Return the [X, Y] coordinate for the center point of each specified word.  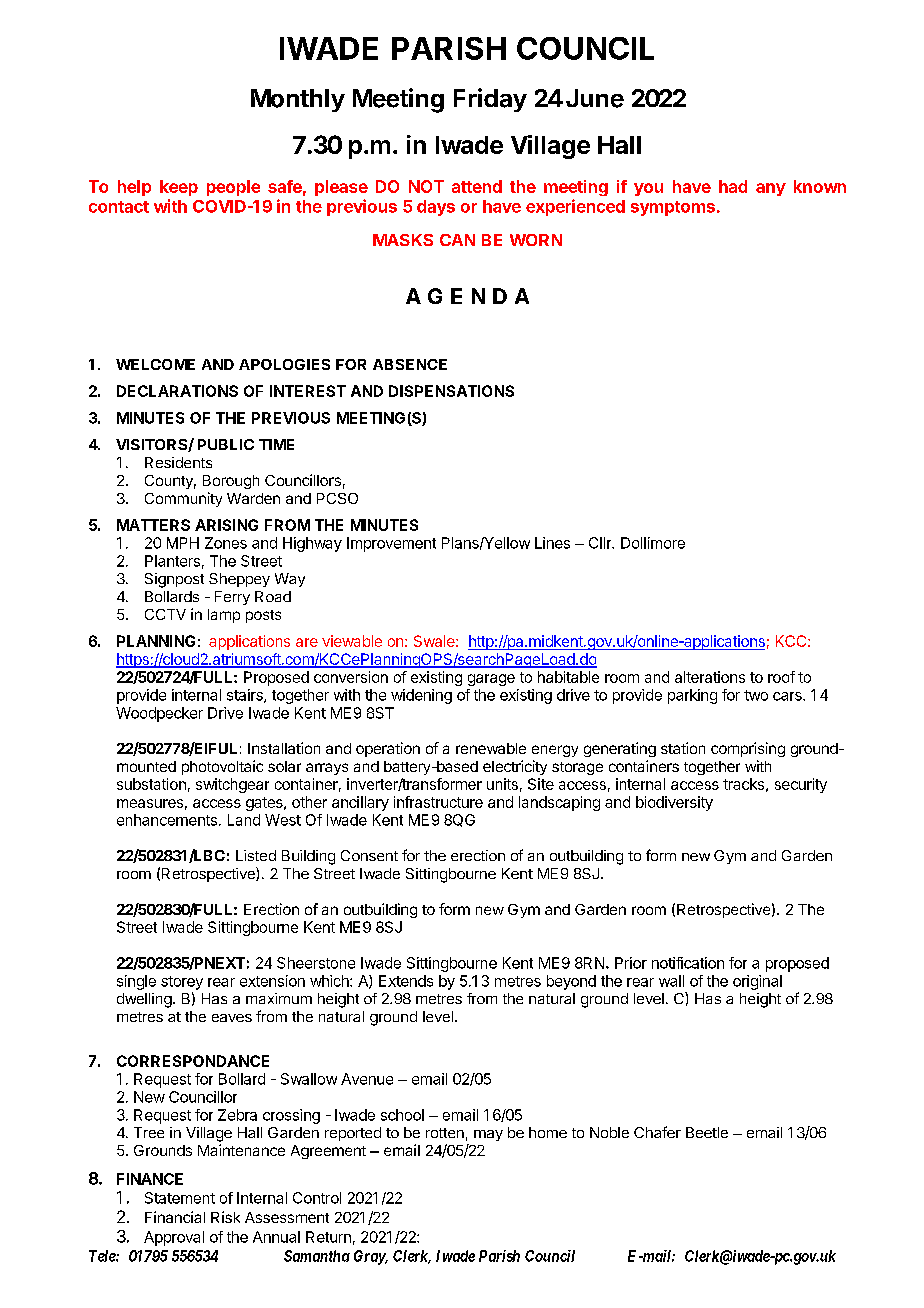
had [733, 186]
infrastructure [438, 802]
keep [179, 188]
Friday [490, 100]
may [488, 1135]
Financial [175, 1217]
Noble [609, 1132]
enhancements [167, 820]
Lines [552, 543]
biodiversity [674, 803]
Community [183, 499]
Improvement [391, 544]
